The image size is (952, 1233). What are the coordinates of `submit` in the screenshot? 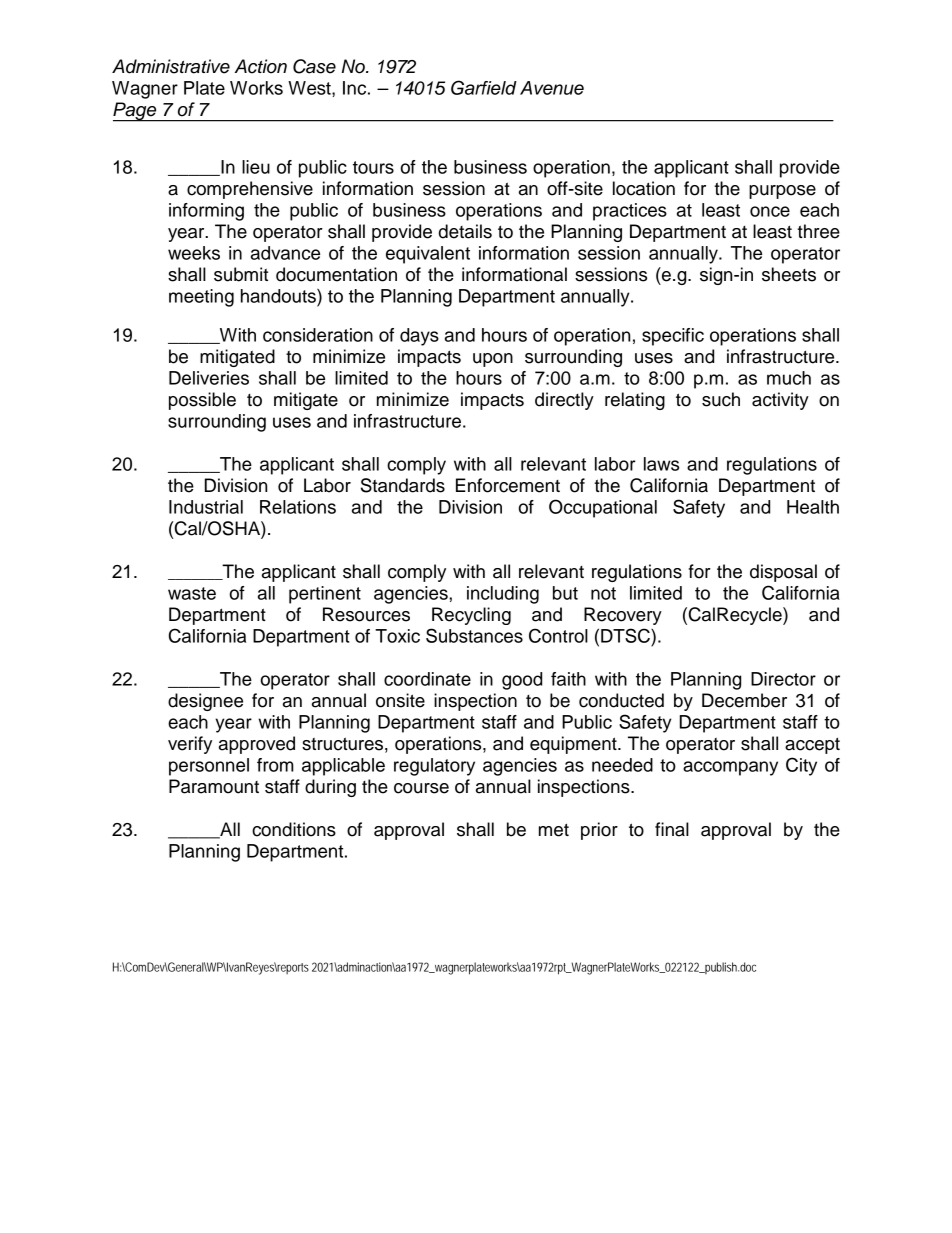 It's located at (241, 274).
